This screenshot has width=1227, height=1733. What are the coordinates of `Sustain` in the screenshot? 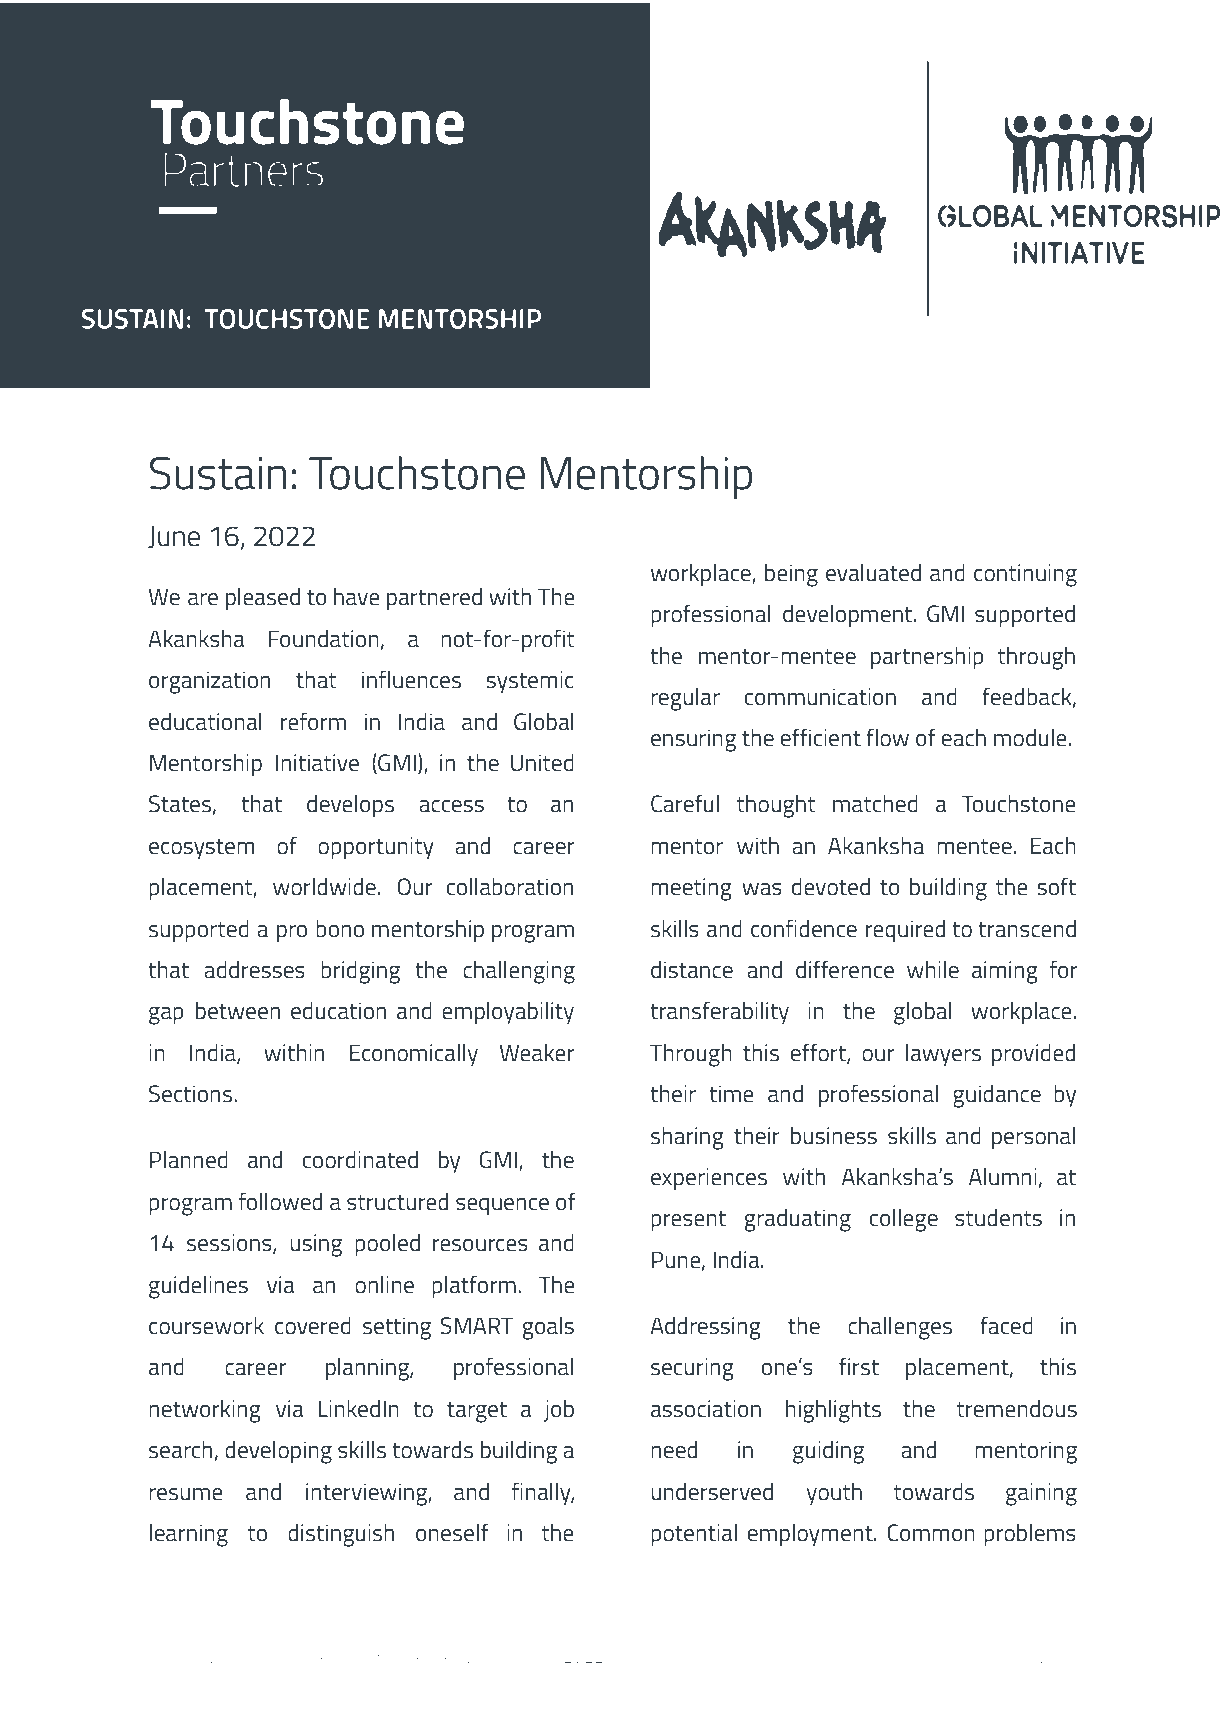 It's located at (218, 473).
